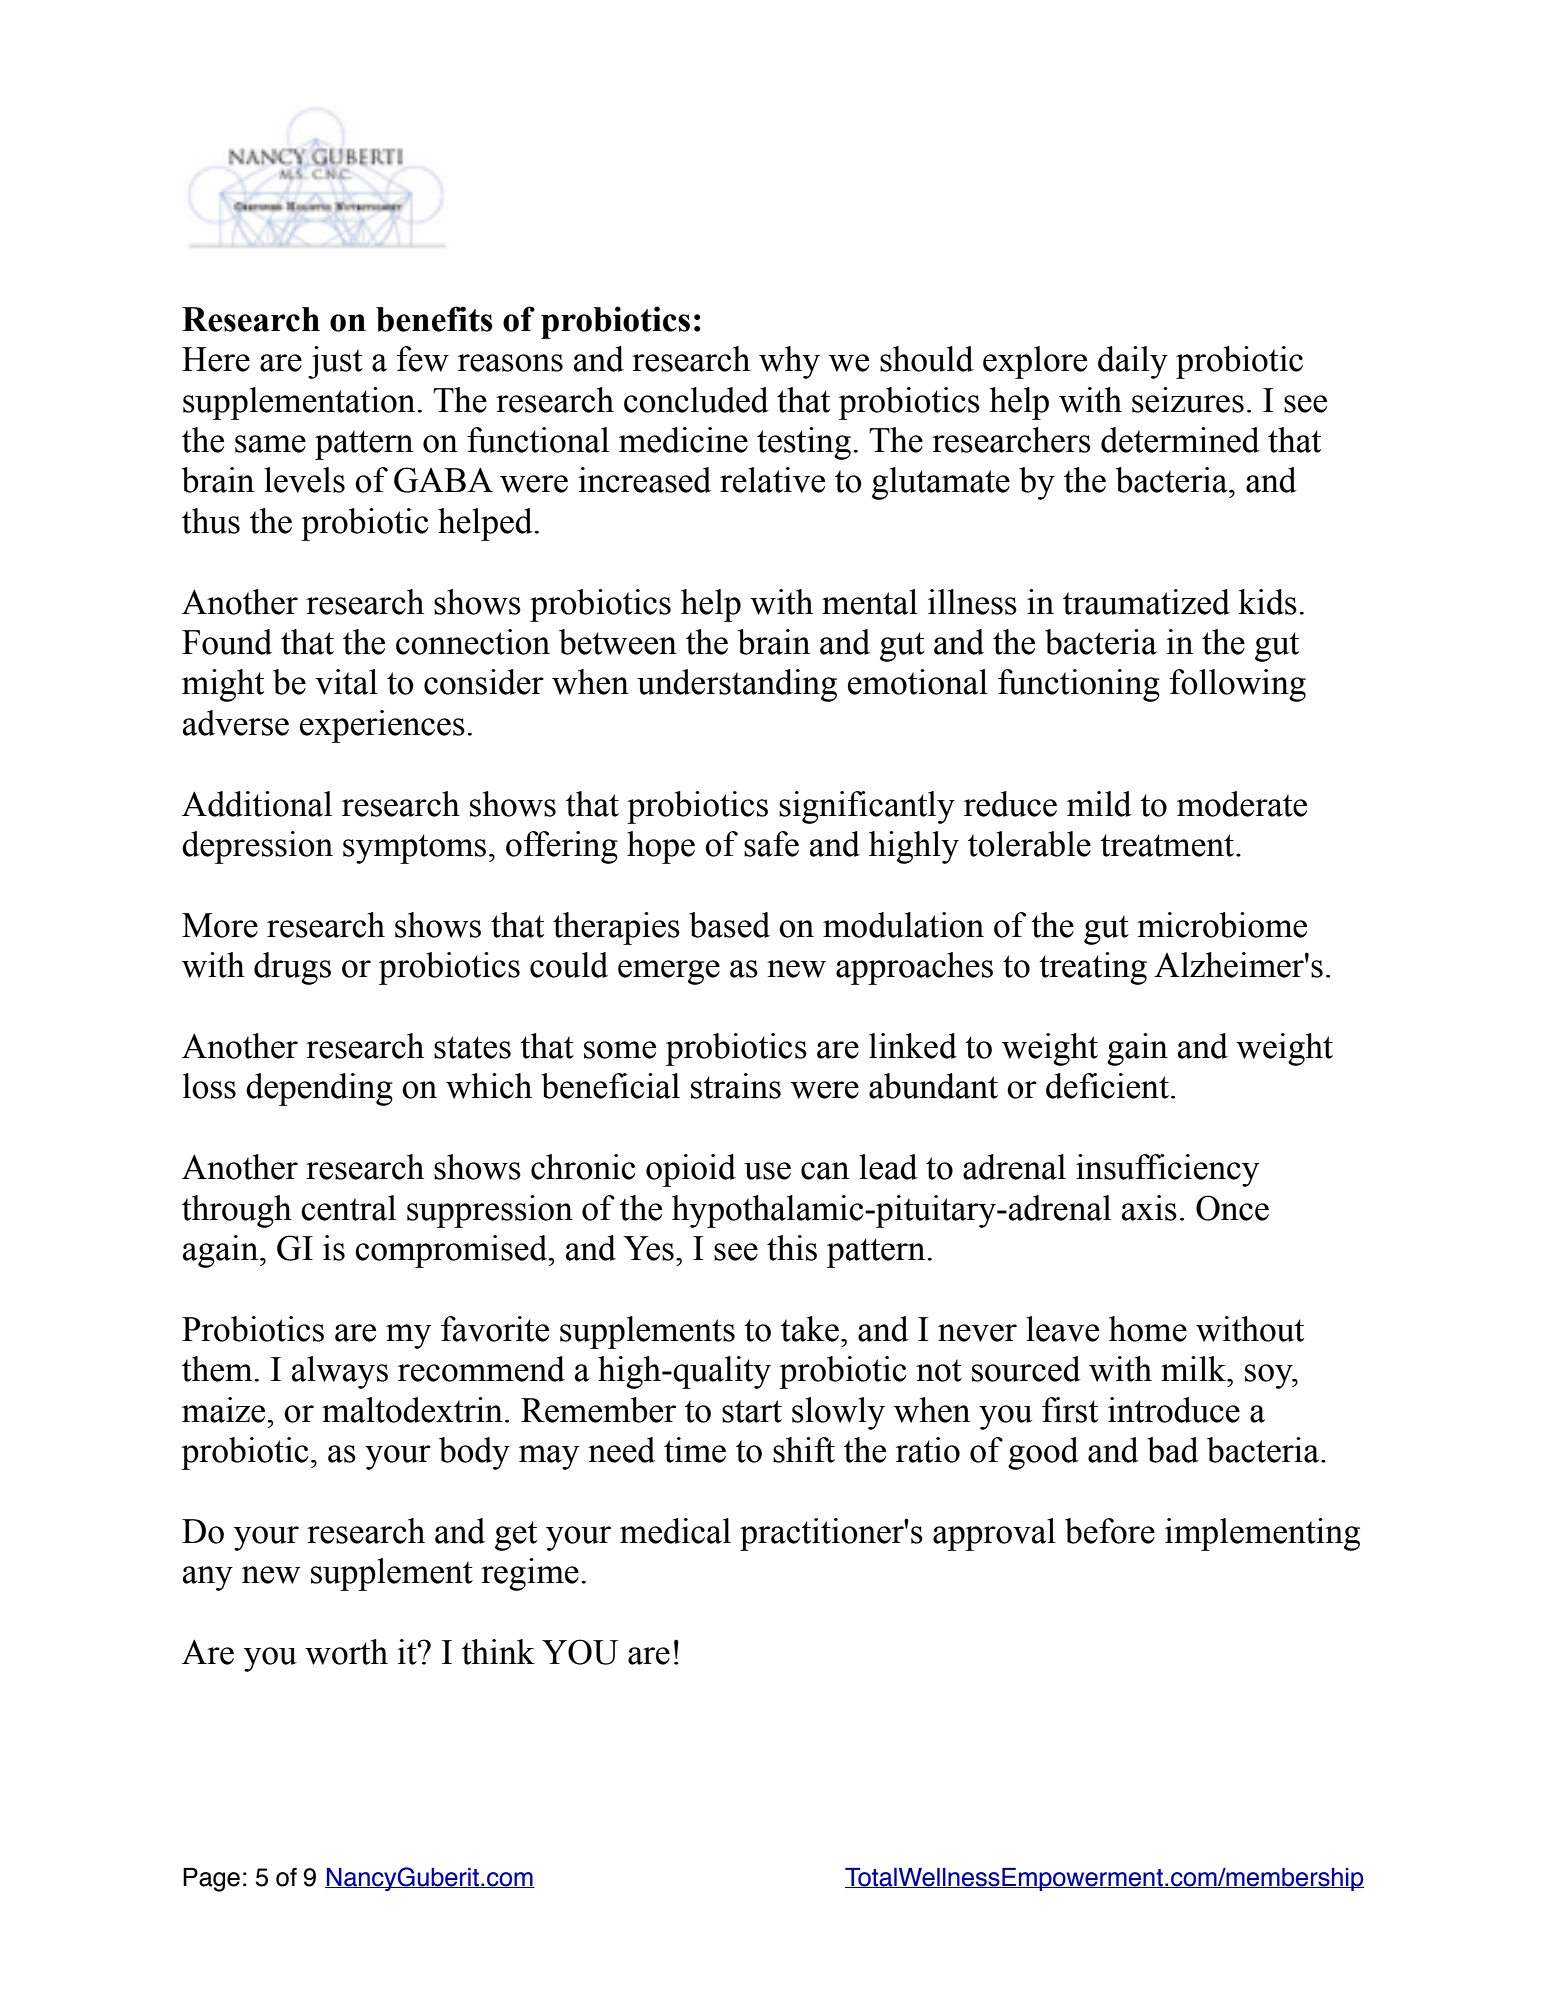  What do you see at coordinates (1148, 1329) in the screenshot?
I see `home` at bounding box center [1148, 1329].
